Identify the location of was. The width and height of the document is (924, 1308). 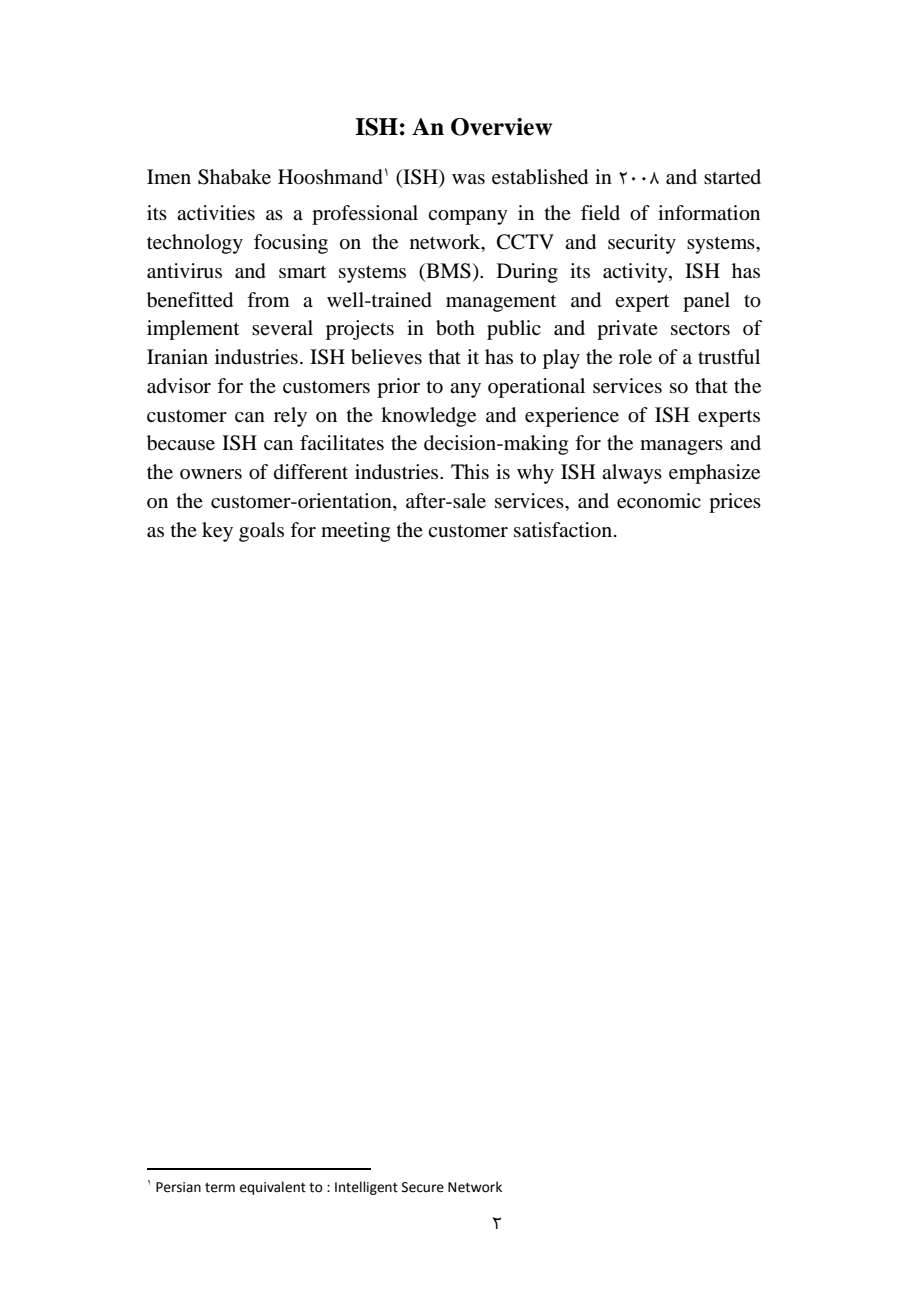
(468, 179).
